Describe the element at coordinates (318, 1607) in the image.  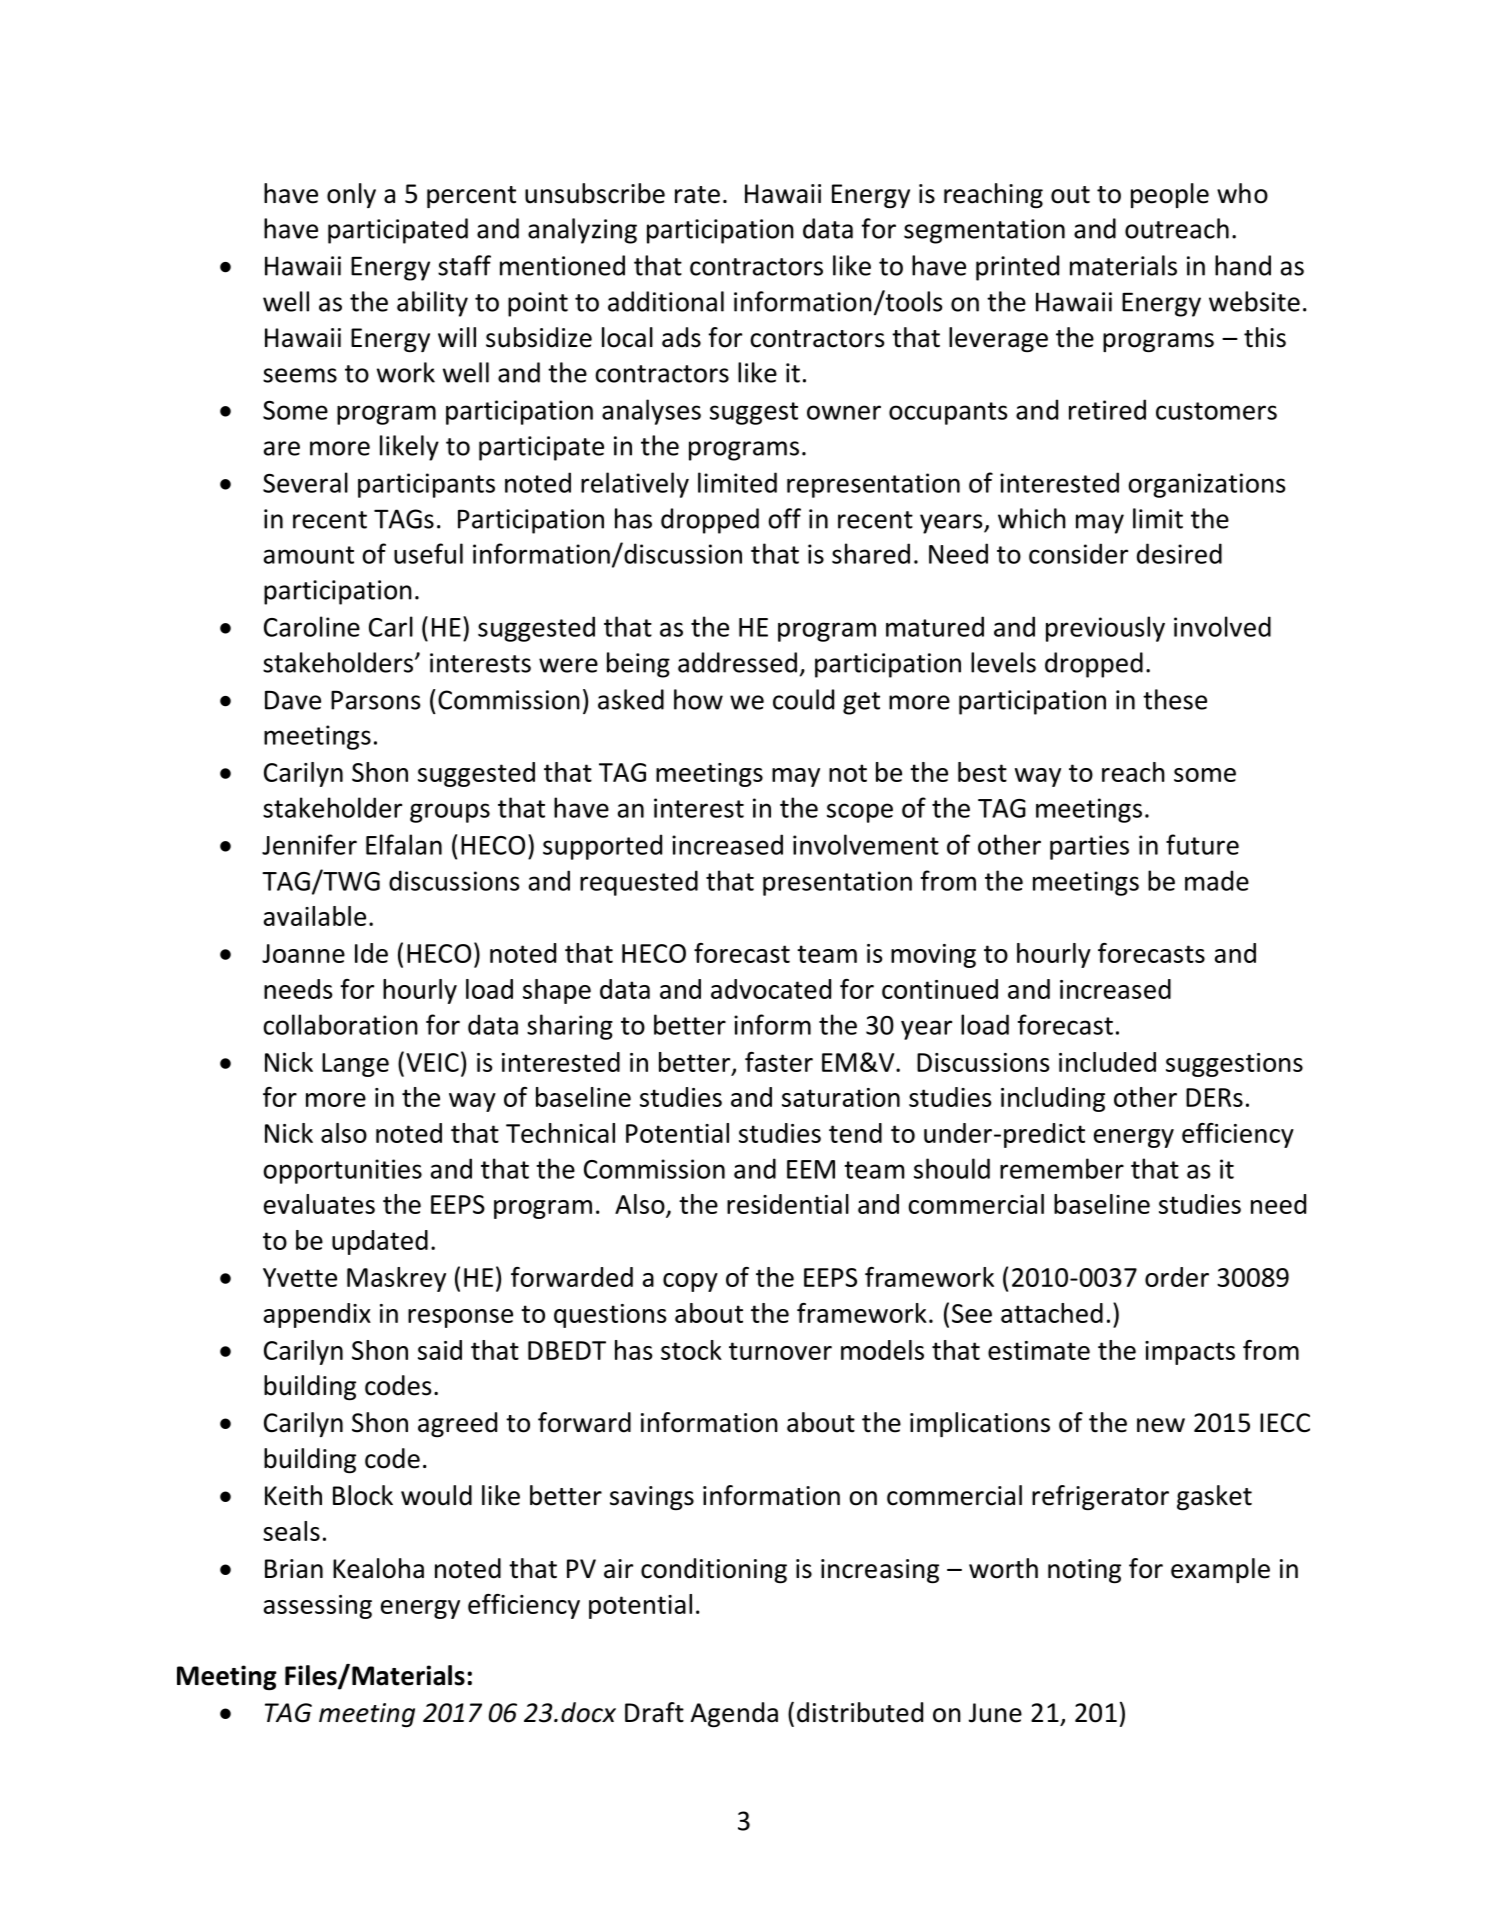
I see `assessing` at that location.
